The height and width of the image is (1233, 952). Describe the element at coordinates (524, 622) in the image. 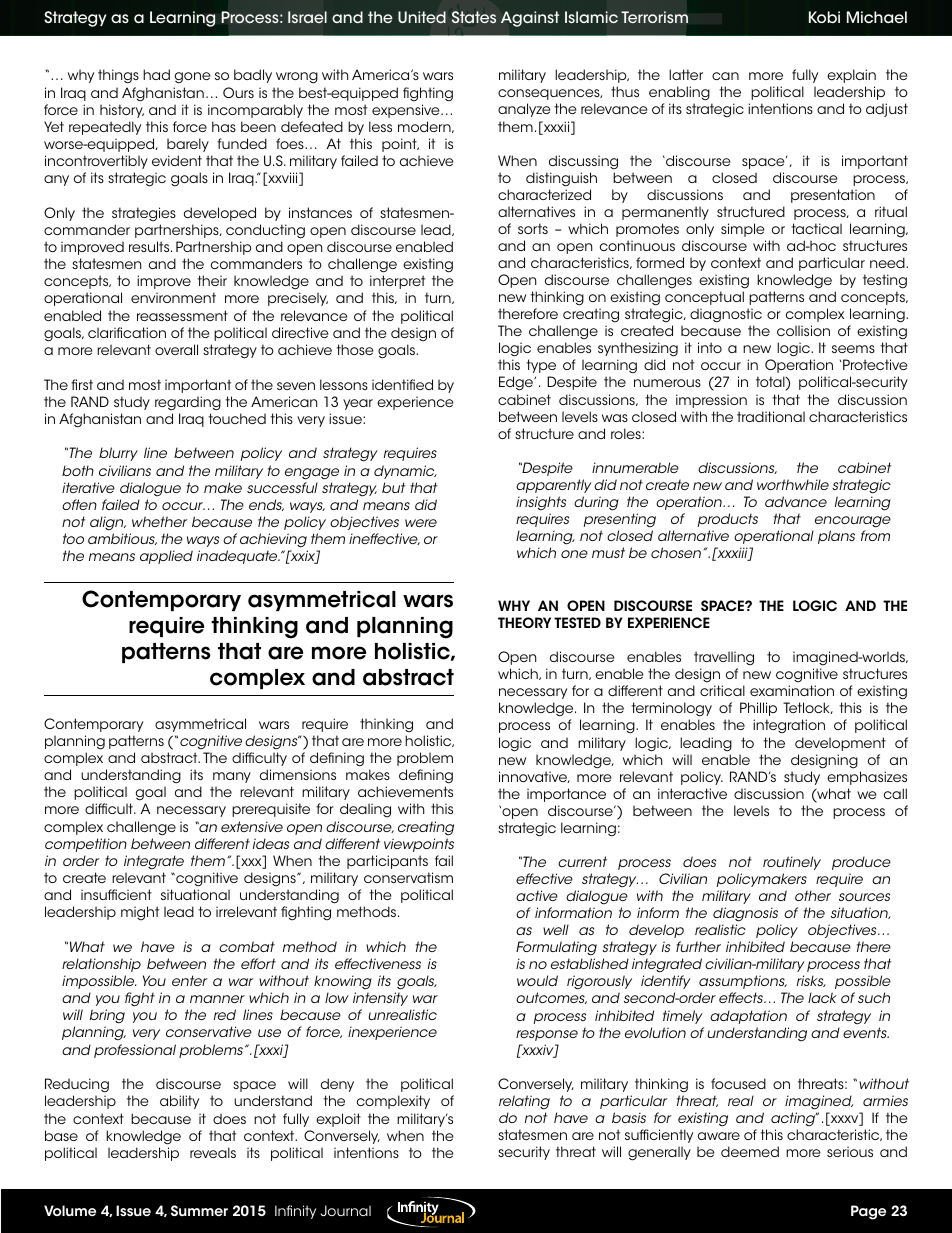

I see `THEORY` at that location.
